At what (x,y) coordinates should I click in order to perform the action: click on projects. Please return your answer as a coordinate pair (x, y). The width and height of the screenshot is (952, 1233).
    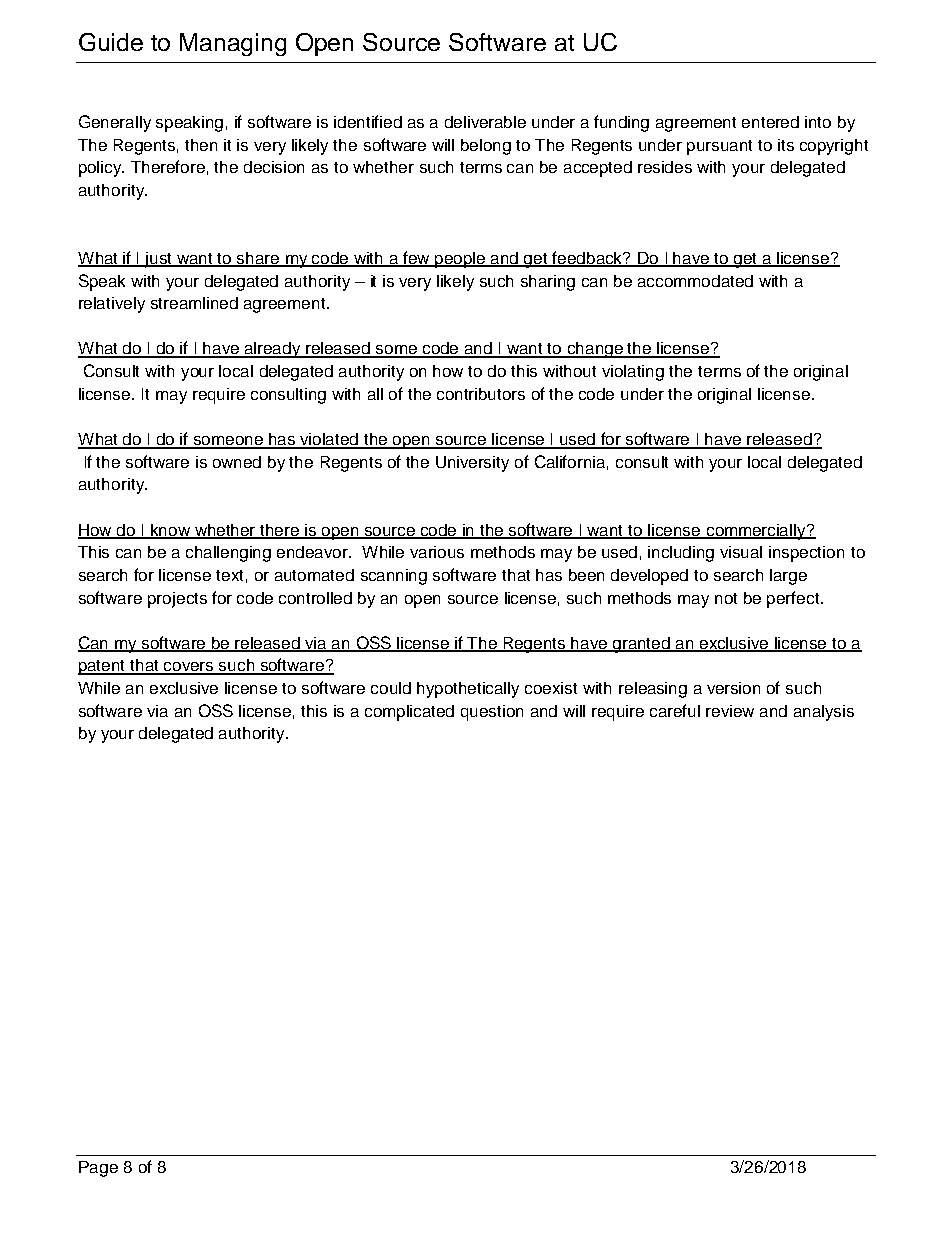
    Looking at the image, I should click on (177, 600).
